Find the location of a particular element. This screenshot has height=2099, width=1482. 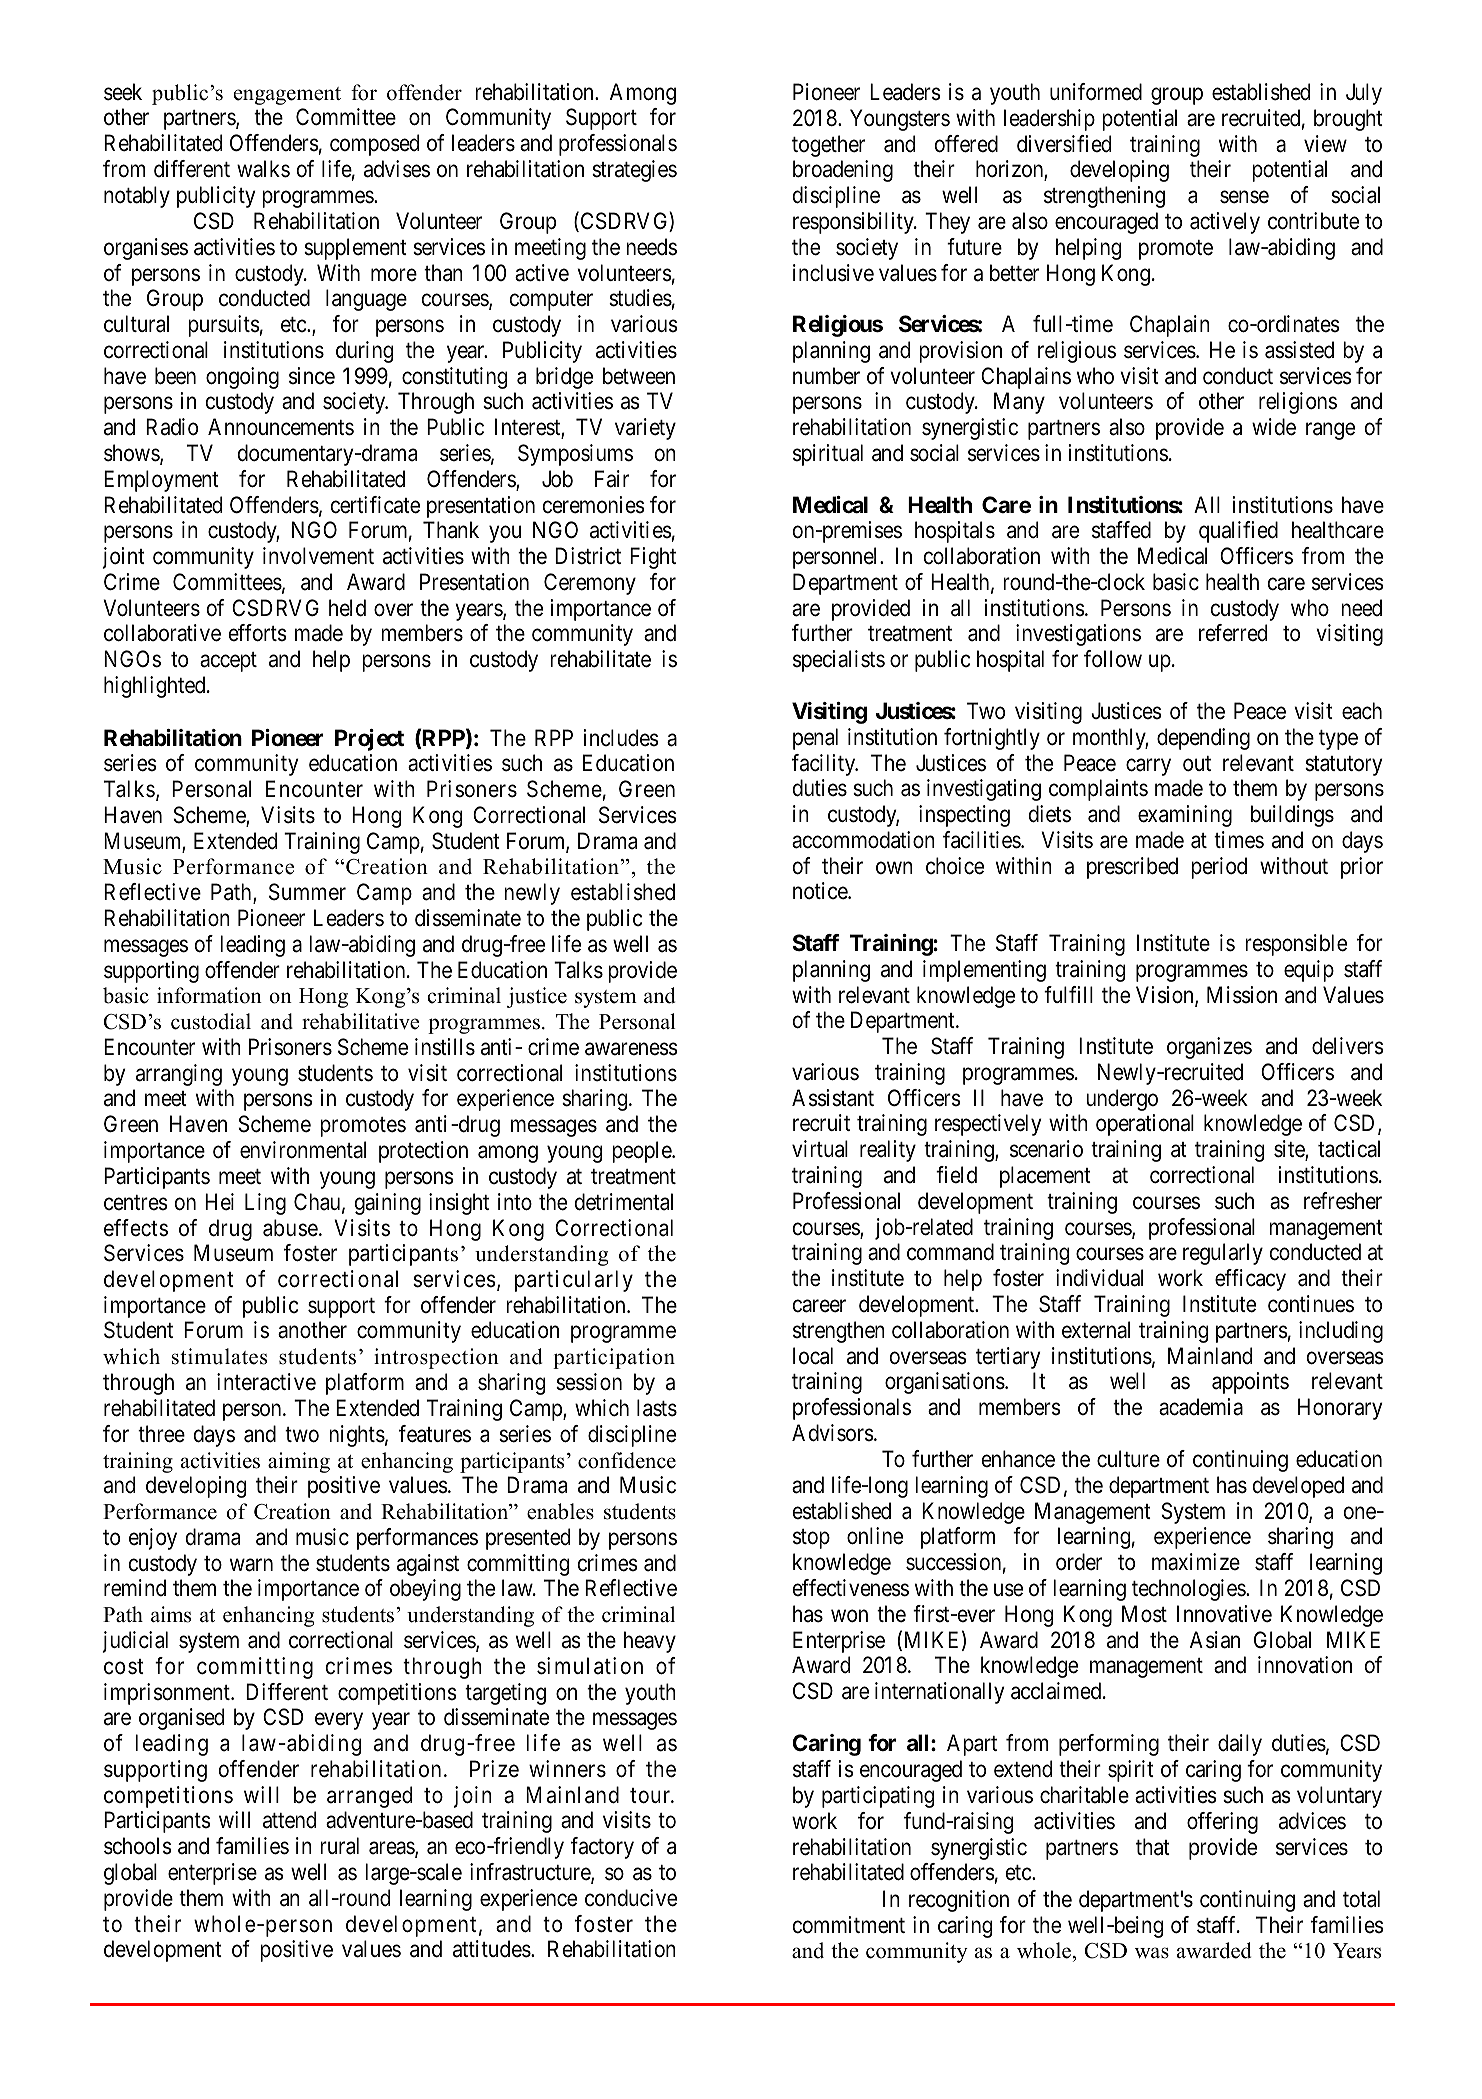

local is located at coordinates (813, 1356).
